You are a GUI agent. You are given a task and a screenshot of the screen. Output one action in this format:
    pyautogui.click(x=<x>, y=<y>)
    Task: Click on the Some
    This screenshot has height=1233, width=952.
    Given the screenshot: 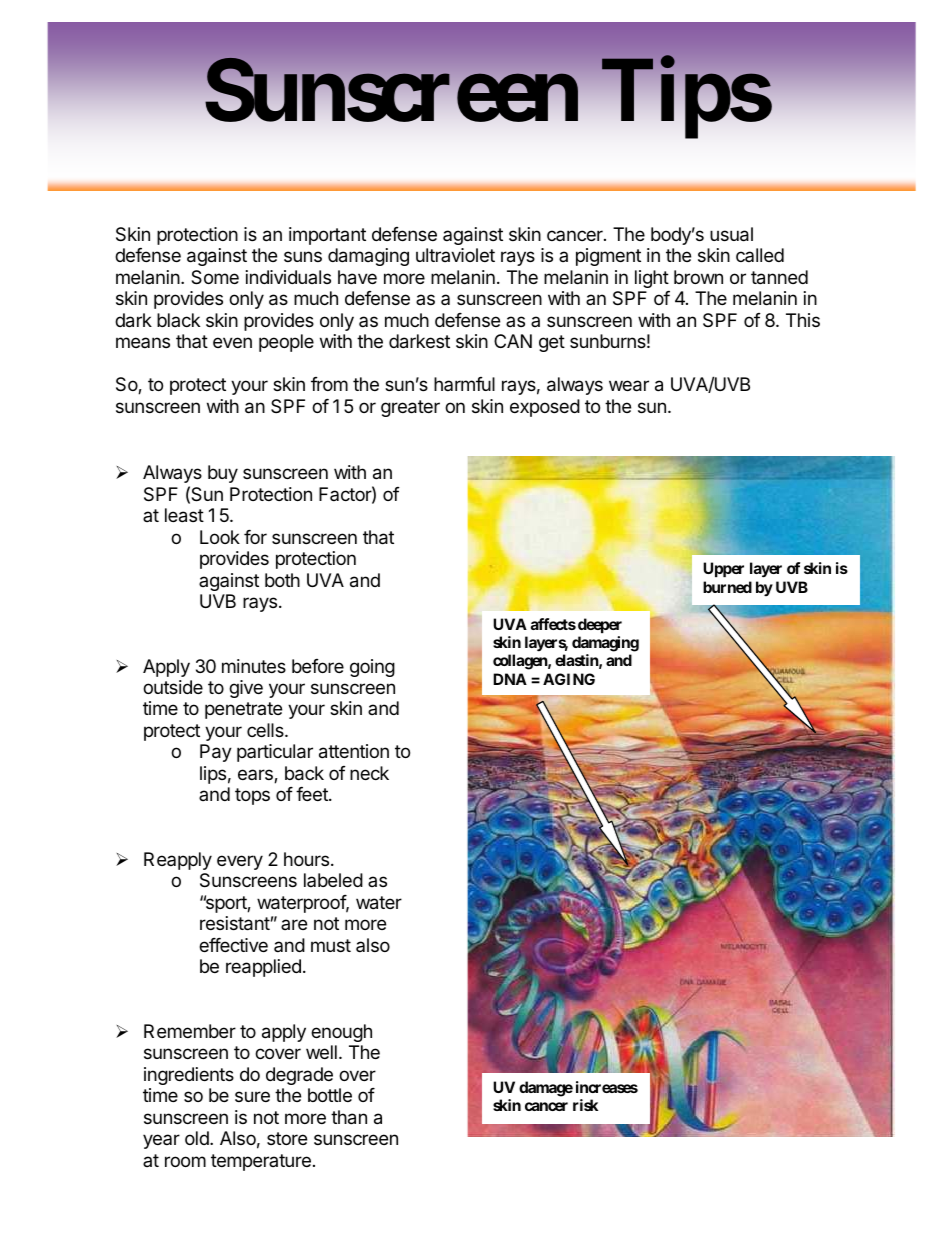 What is the action you would take?
    pyautogui.click(x=215, y=277)
